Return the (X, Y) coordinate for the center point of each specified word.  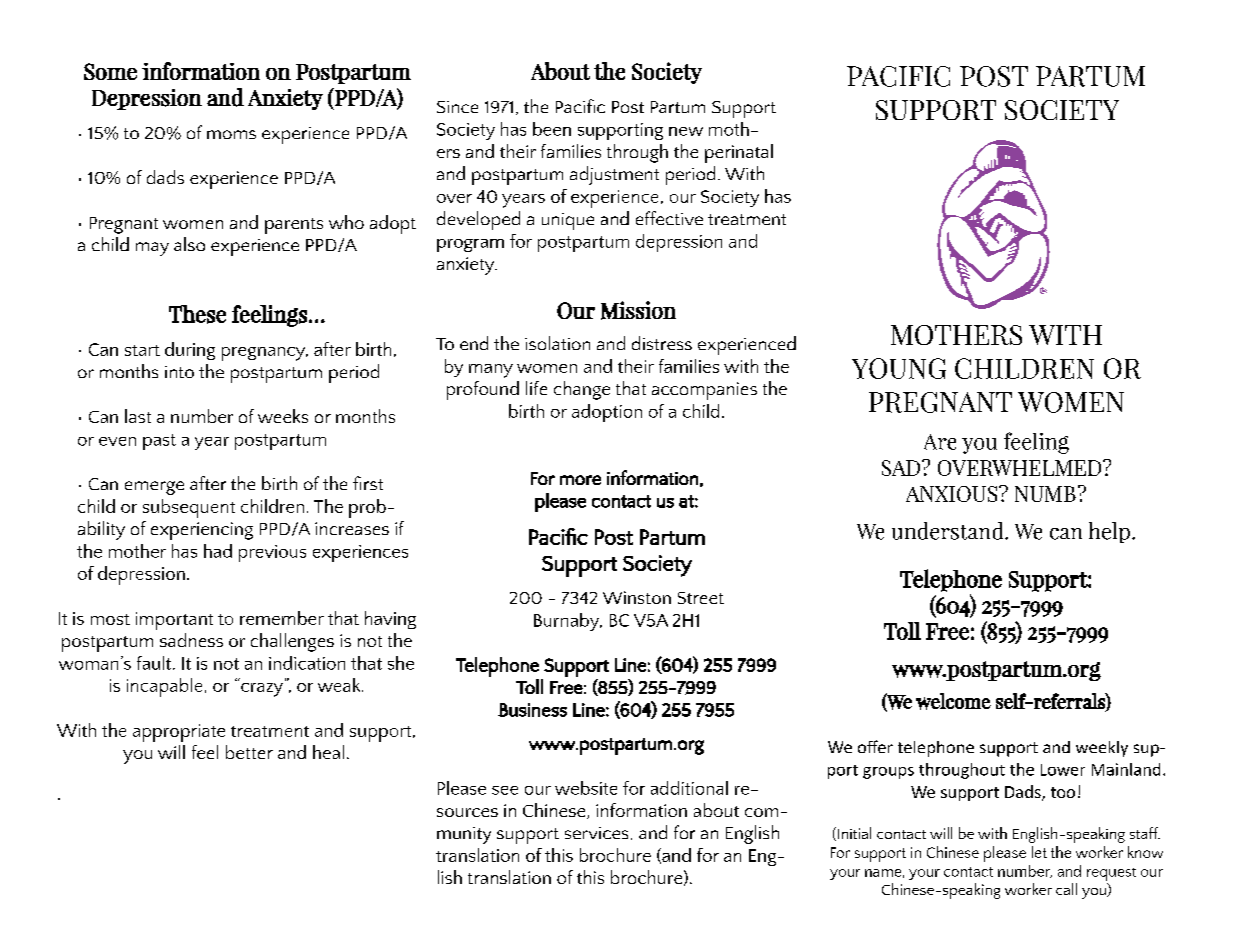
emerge (154, 488)
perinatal (739, 153)
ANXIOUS (953, 494)
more (580, 480)
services (596, 833)
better (249, 752)
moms (231, 134)
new (686, 131)
